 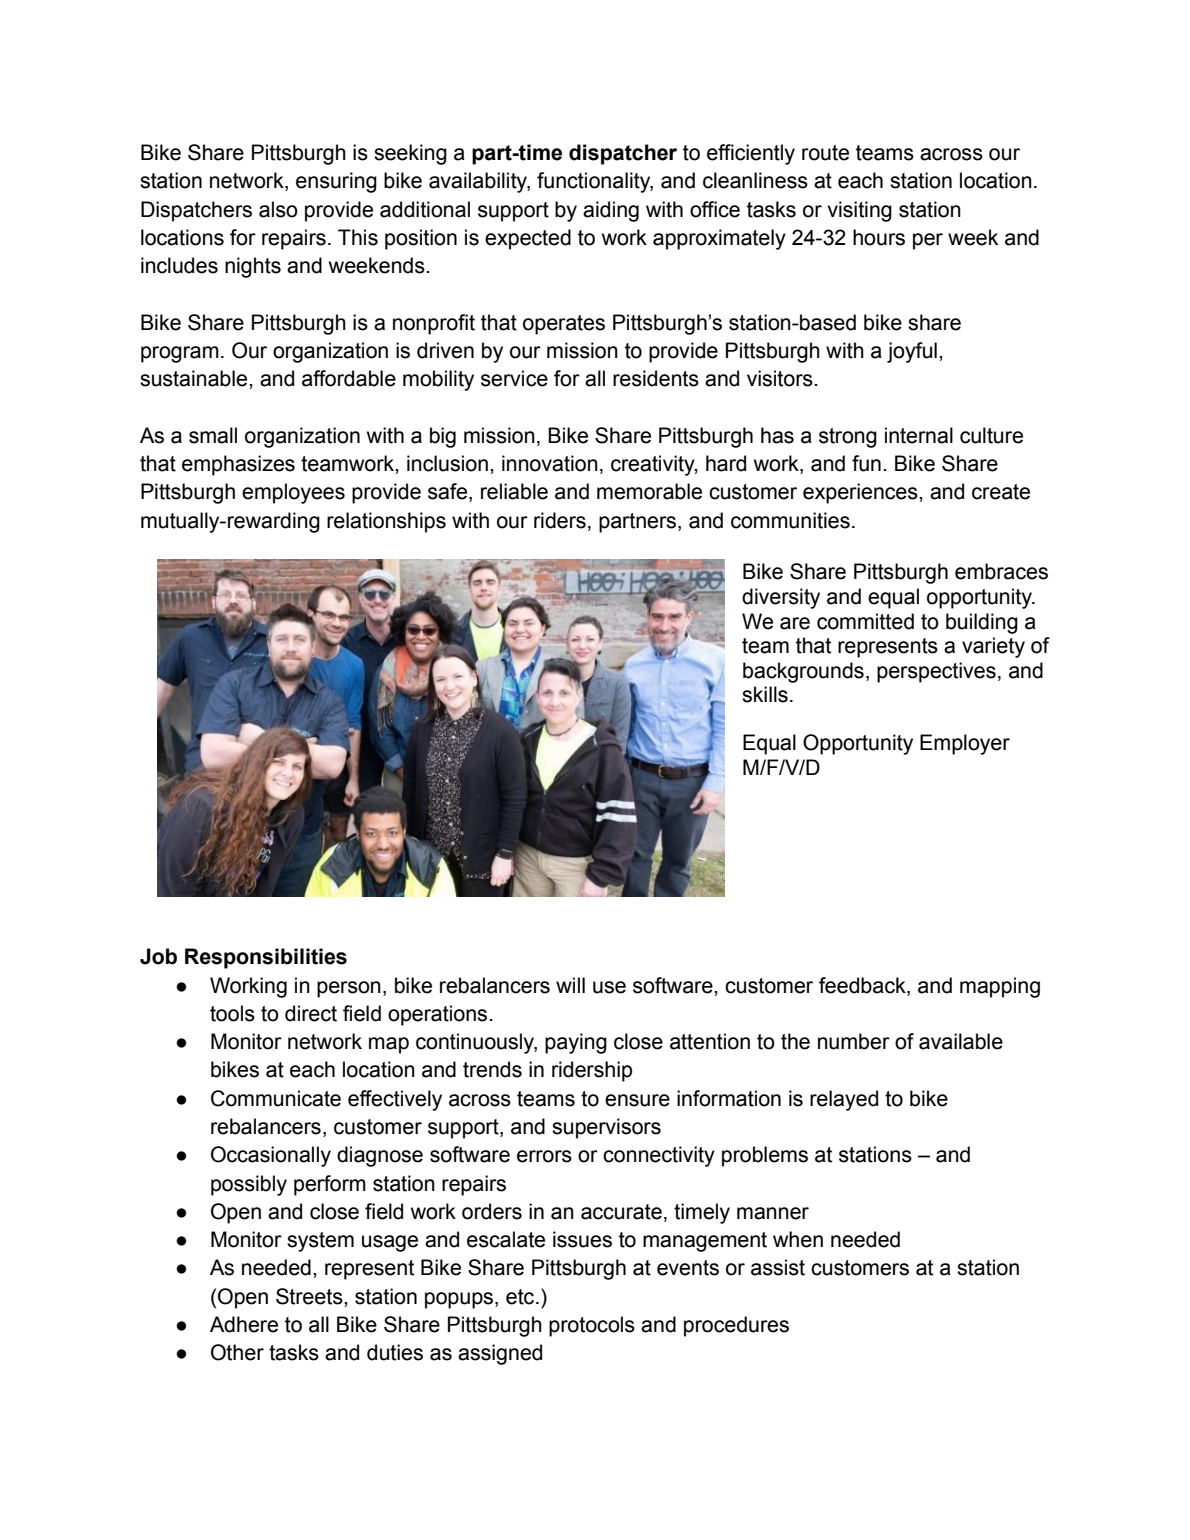 What do you see at coordinates (570, 985) in the screenshot?
I see `will` at bounding box center [570, 985].
